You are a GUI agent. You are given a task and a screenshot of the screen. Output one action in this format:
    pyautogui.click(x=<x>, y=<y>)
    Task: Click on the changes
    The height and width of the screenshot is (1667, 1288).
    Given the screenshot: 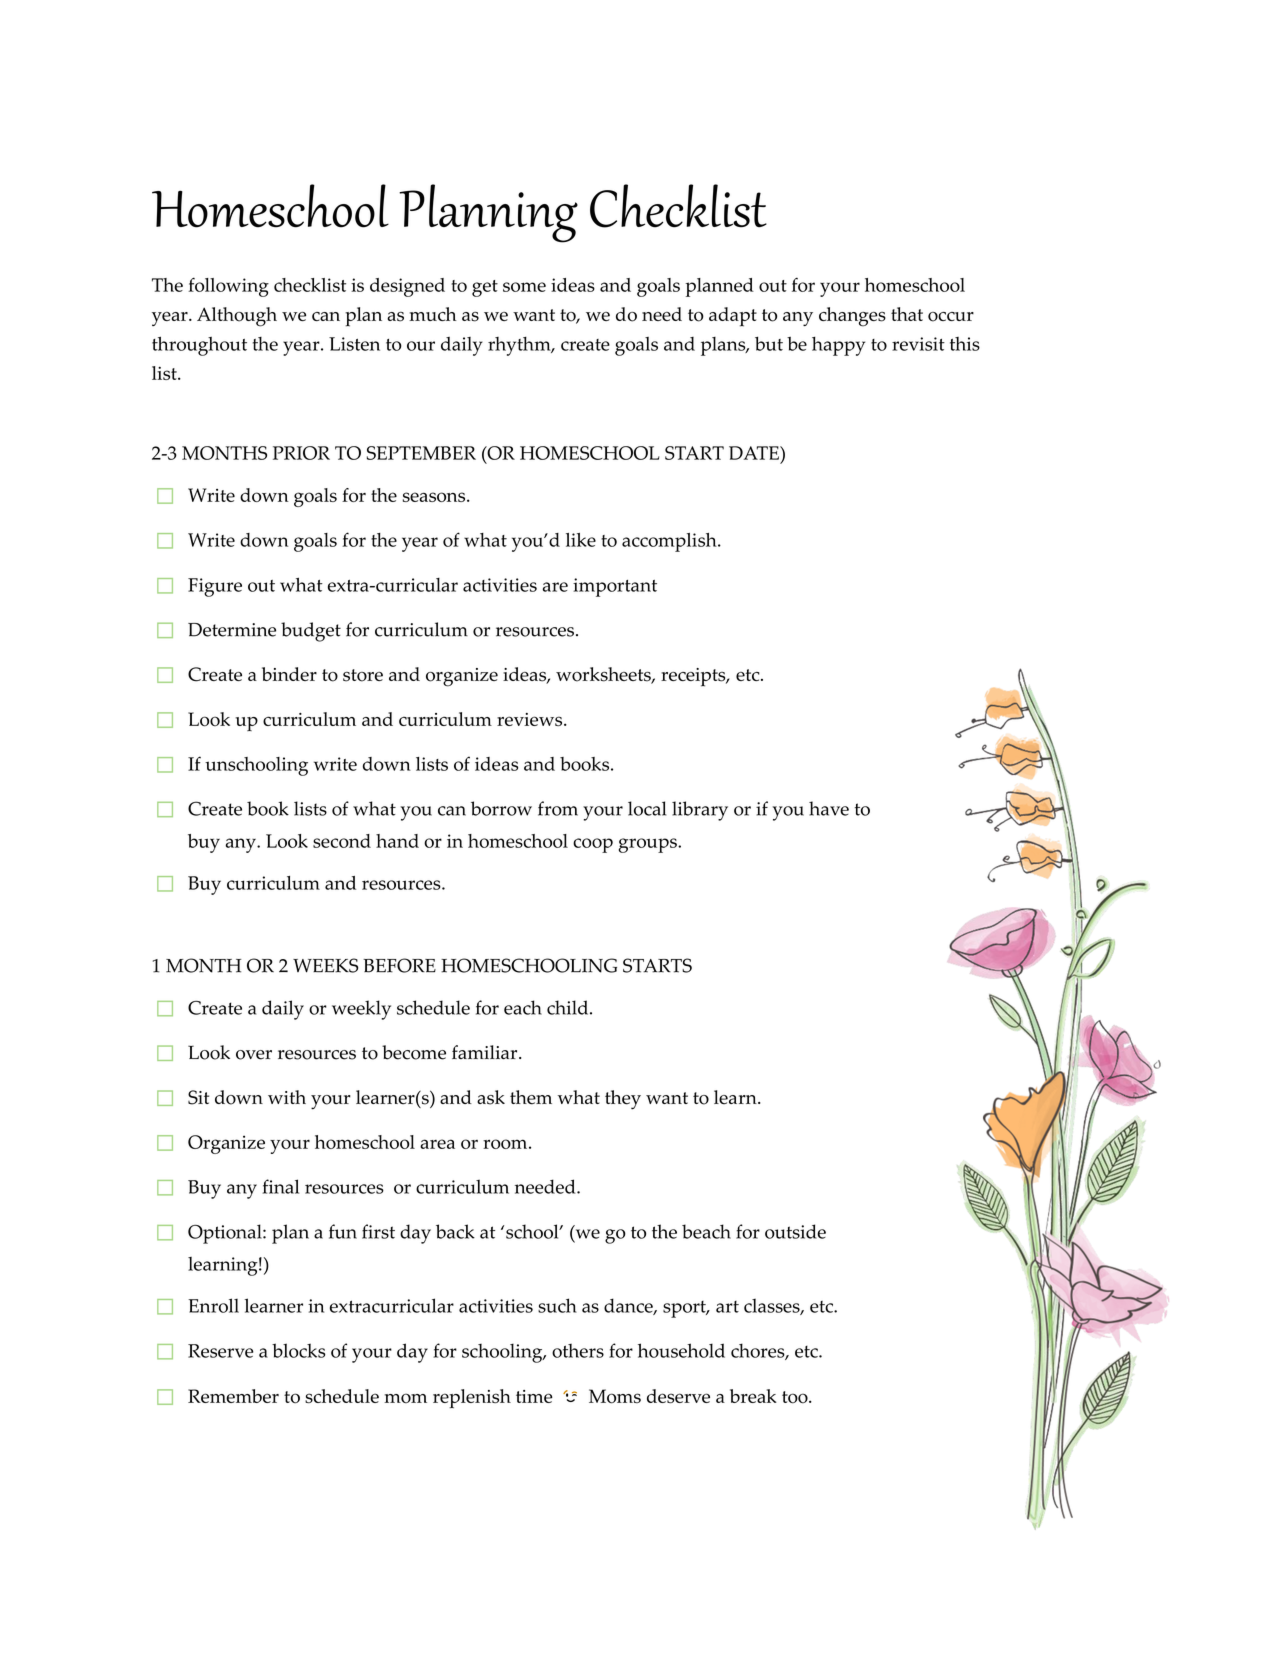 What is the action you would take?
    pyautogui.click(x=852, y=317)
